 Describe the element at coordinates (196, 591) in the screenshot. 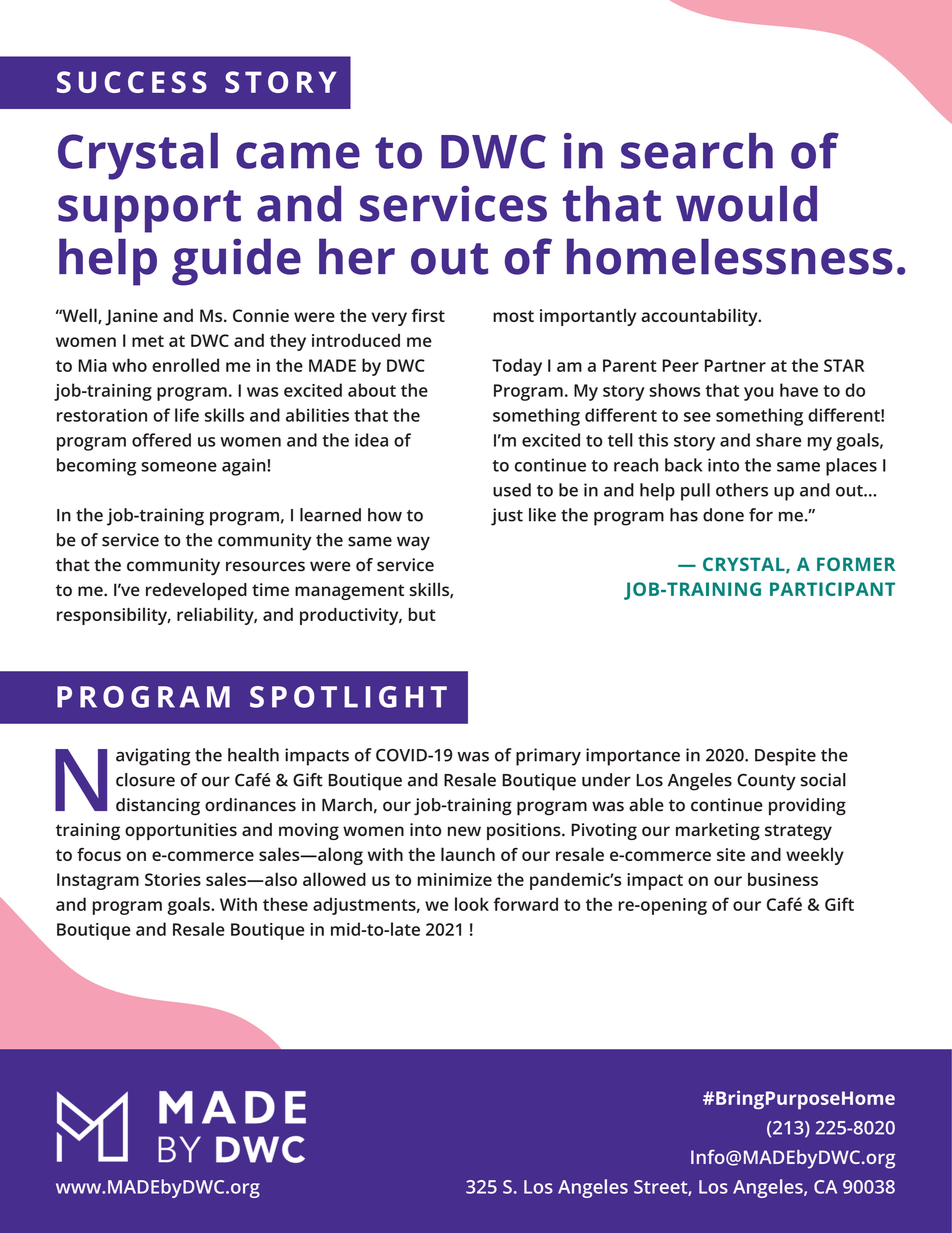

I see `redeveloped` at that location.
